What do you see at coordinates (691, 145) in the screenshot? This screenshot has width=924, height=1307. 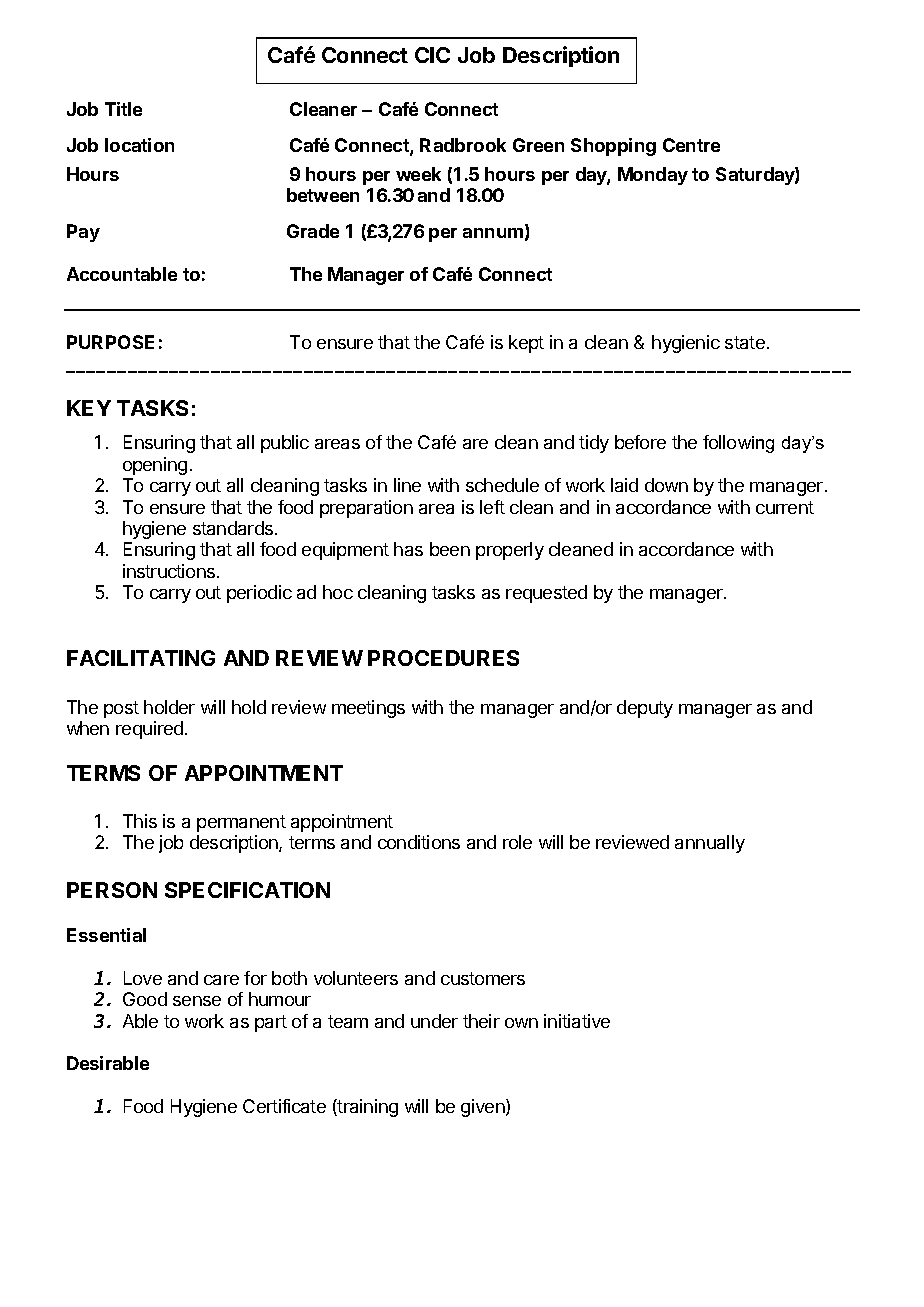 I see `Centre` at bounding box center [691, 145].
